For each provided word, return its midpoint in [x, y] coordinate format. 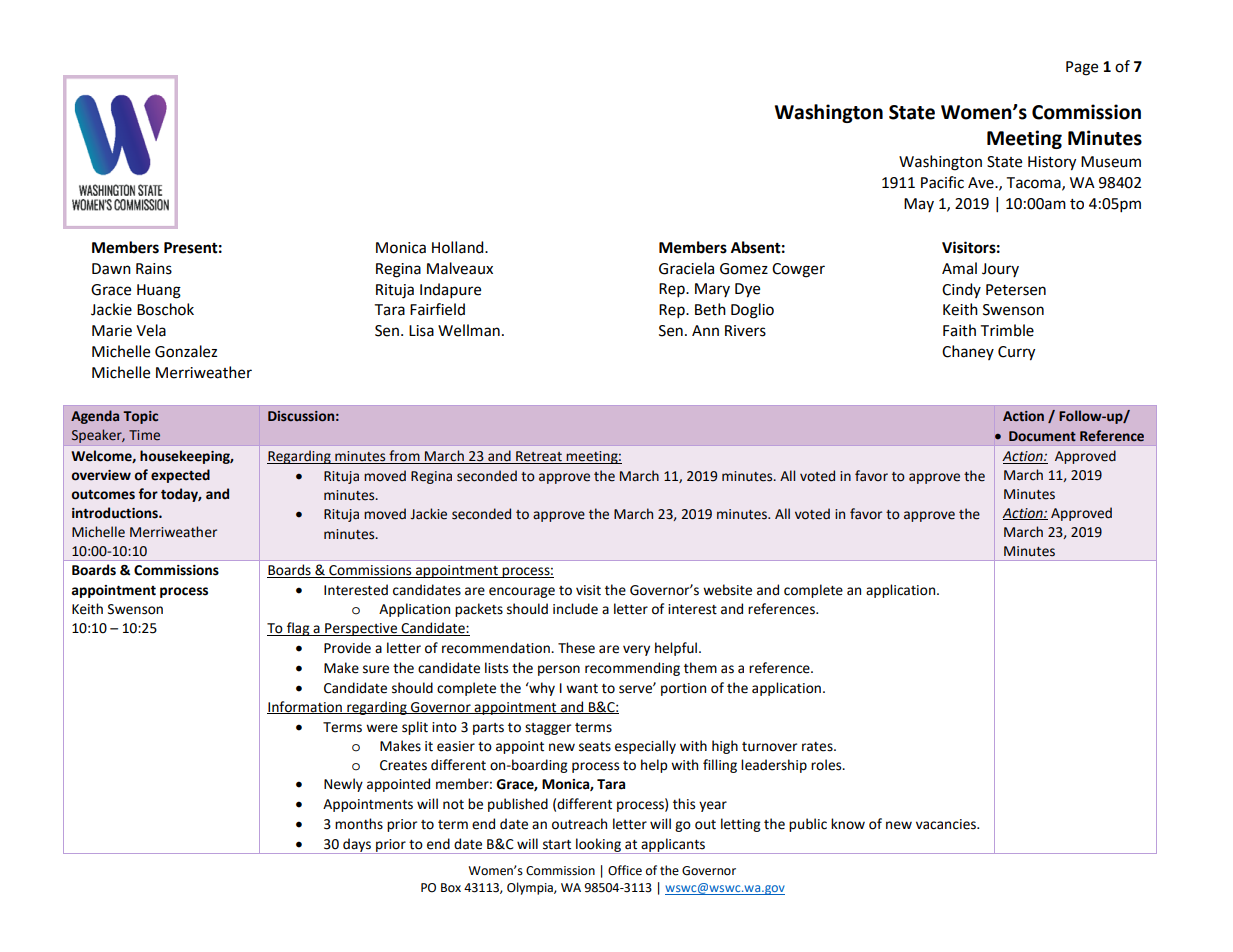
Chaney [968, 352]
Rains [154, 269]
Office [625, 870]
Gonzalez [186, 351]
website [727, 590]
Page [1082, 68]
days [357, 846]
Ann [705, 330]
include [575, 609]
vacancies [947, 824]
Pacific [942, 182]
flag [298, 629]
